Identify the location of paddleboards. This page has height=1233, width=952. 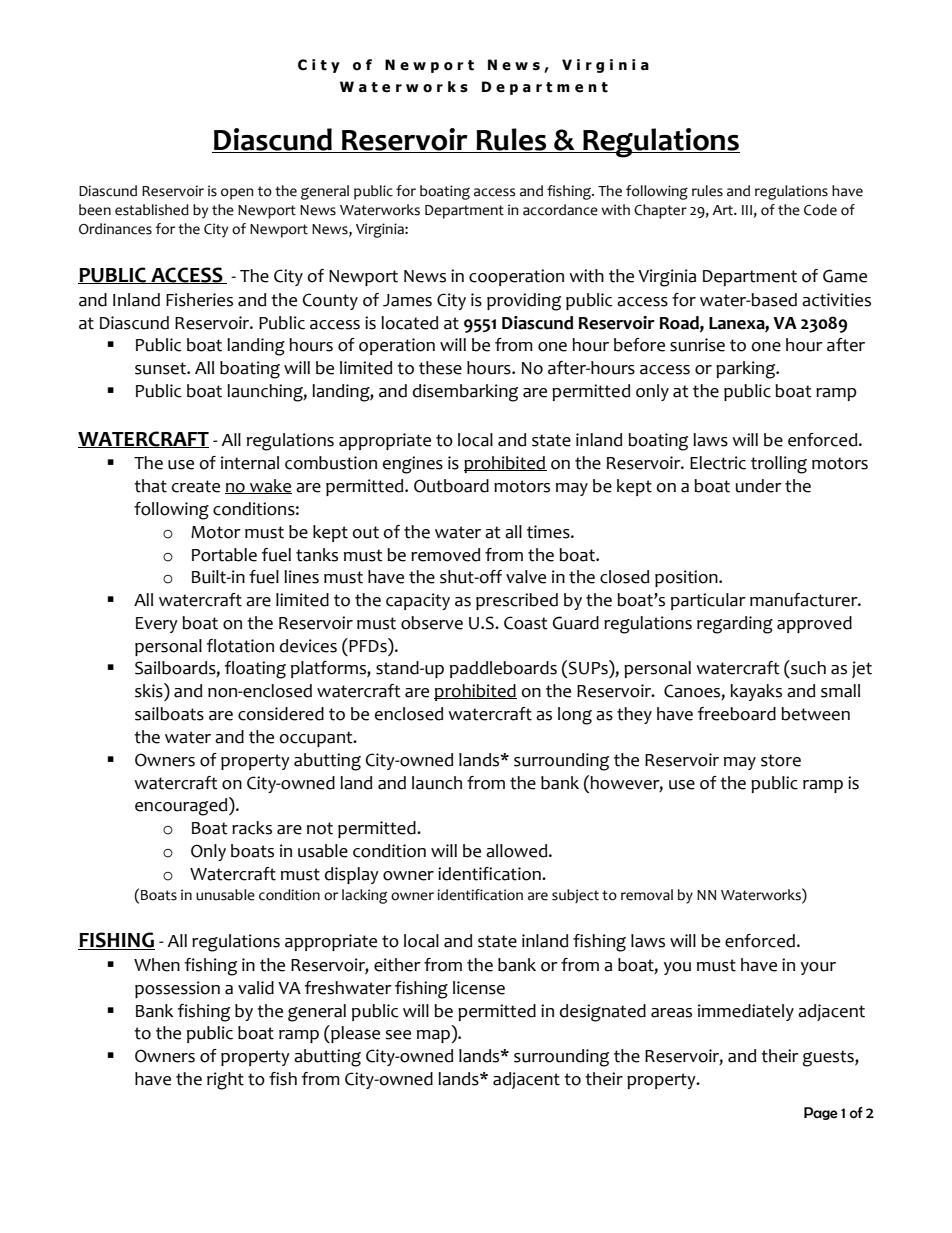
(503, 669).
